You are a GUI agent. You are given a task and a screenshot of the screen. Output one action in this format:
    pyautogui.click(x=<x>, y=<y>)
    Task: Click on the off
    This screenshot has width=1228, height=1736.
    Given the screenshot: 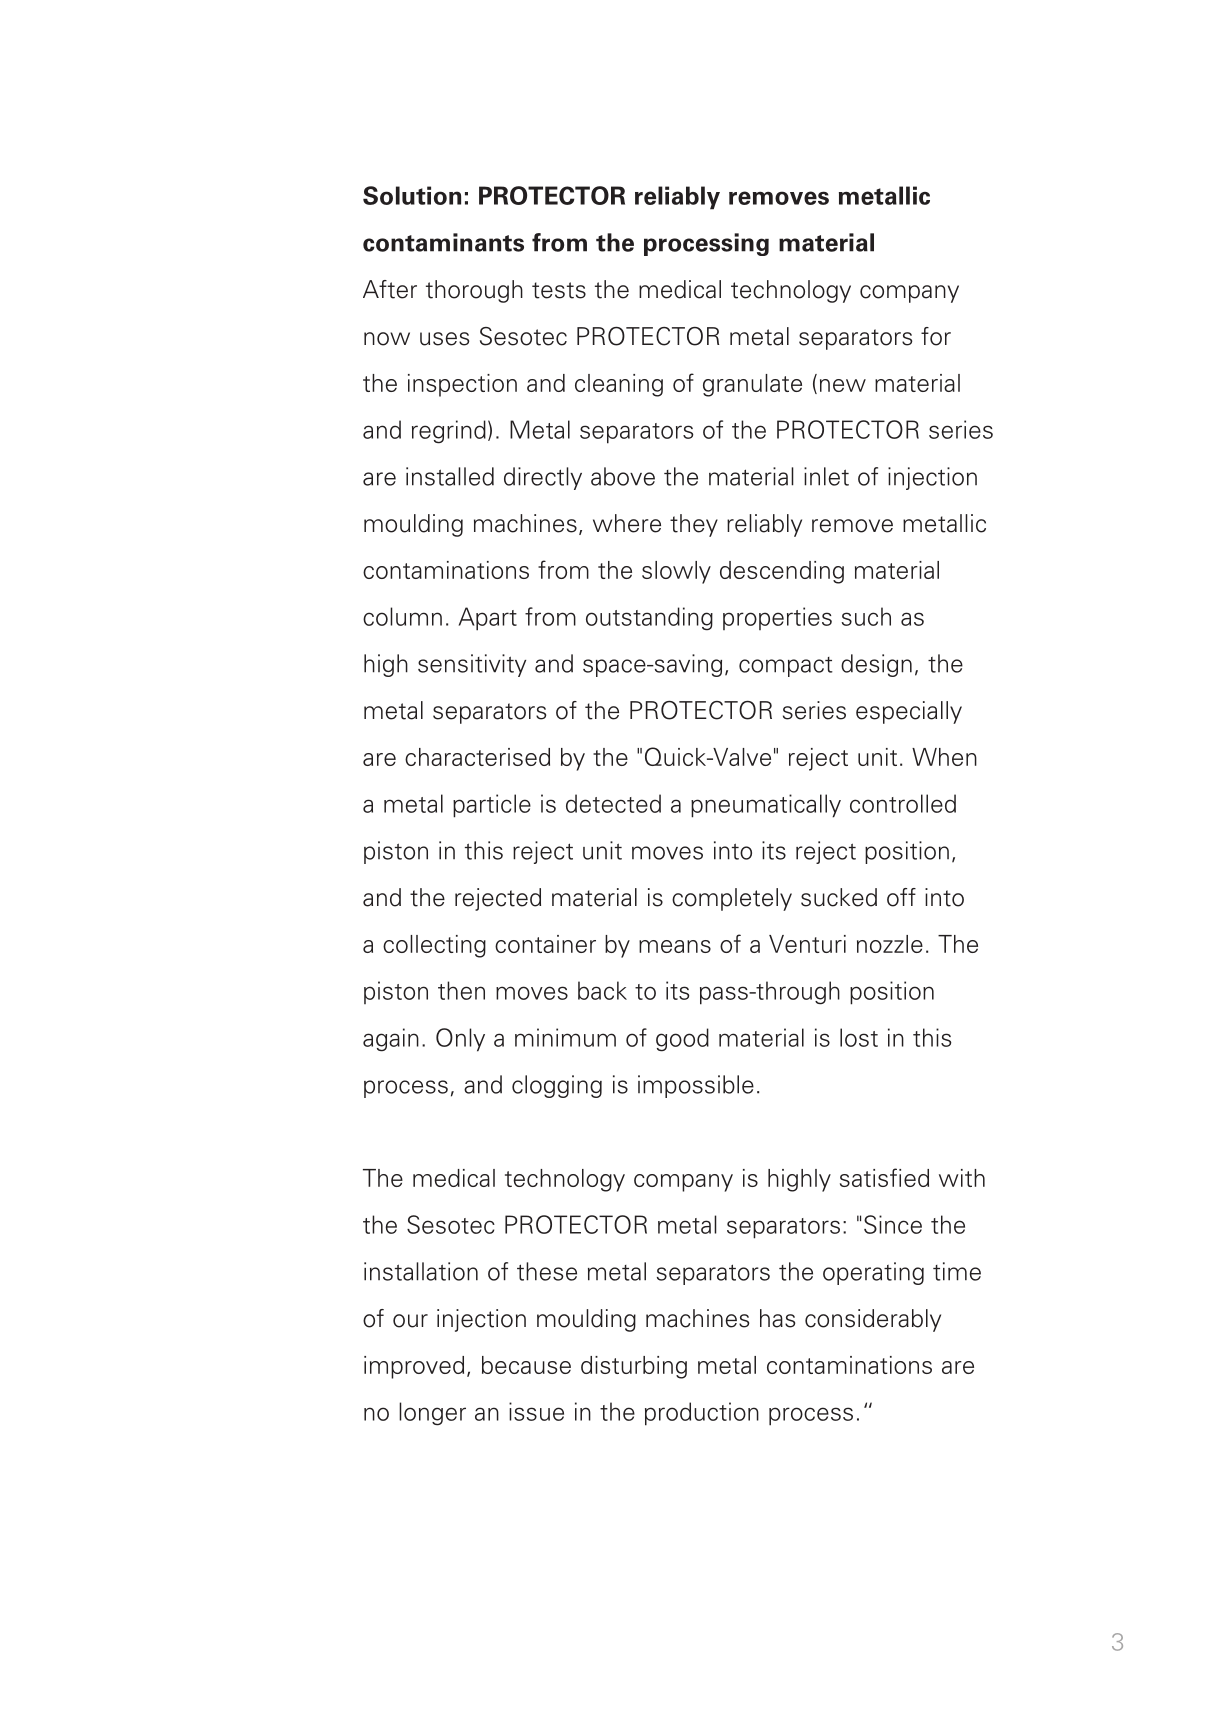 What is the action you would take?
    pyautogui.click(x=901, y=897)
